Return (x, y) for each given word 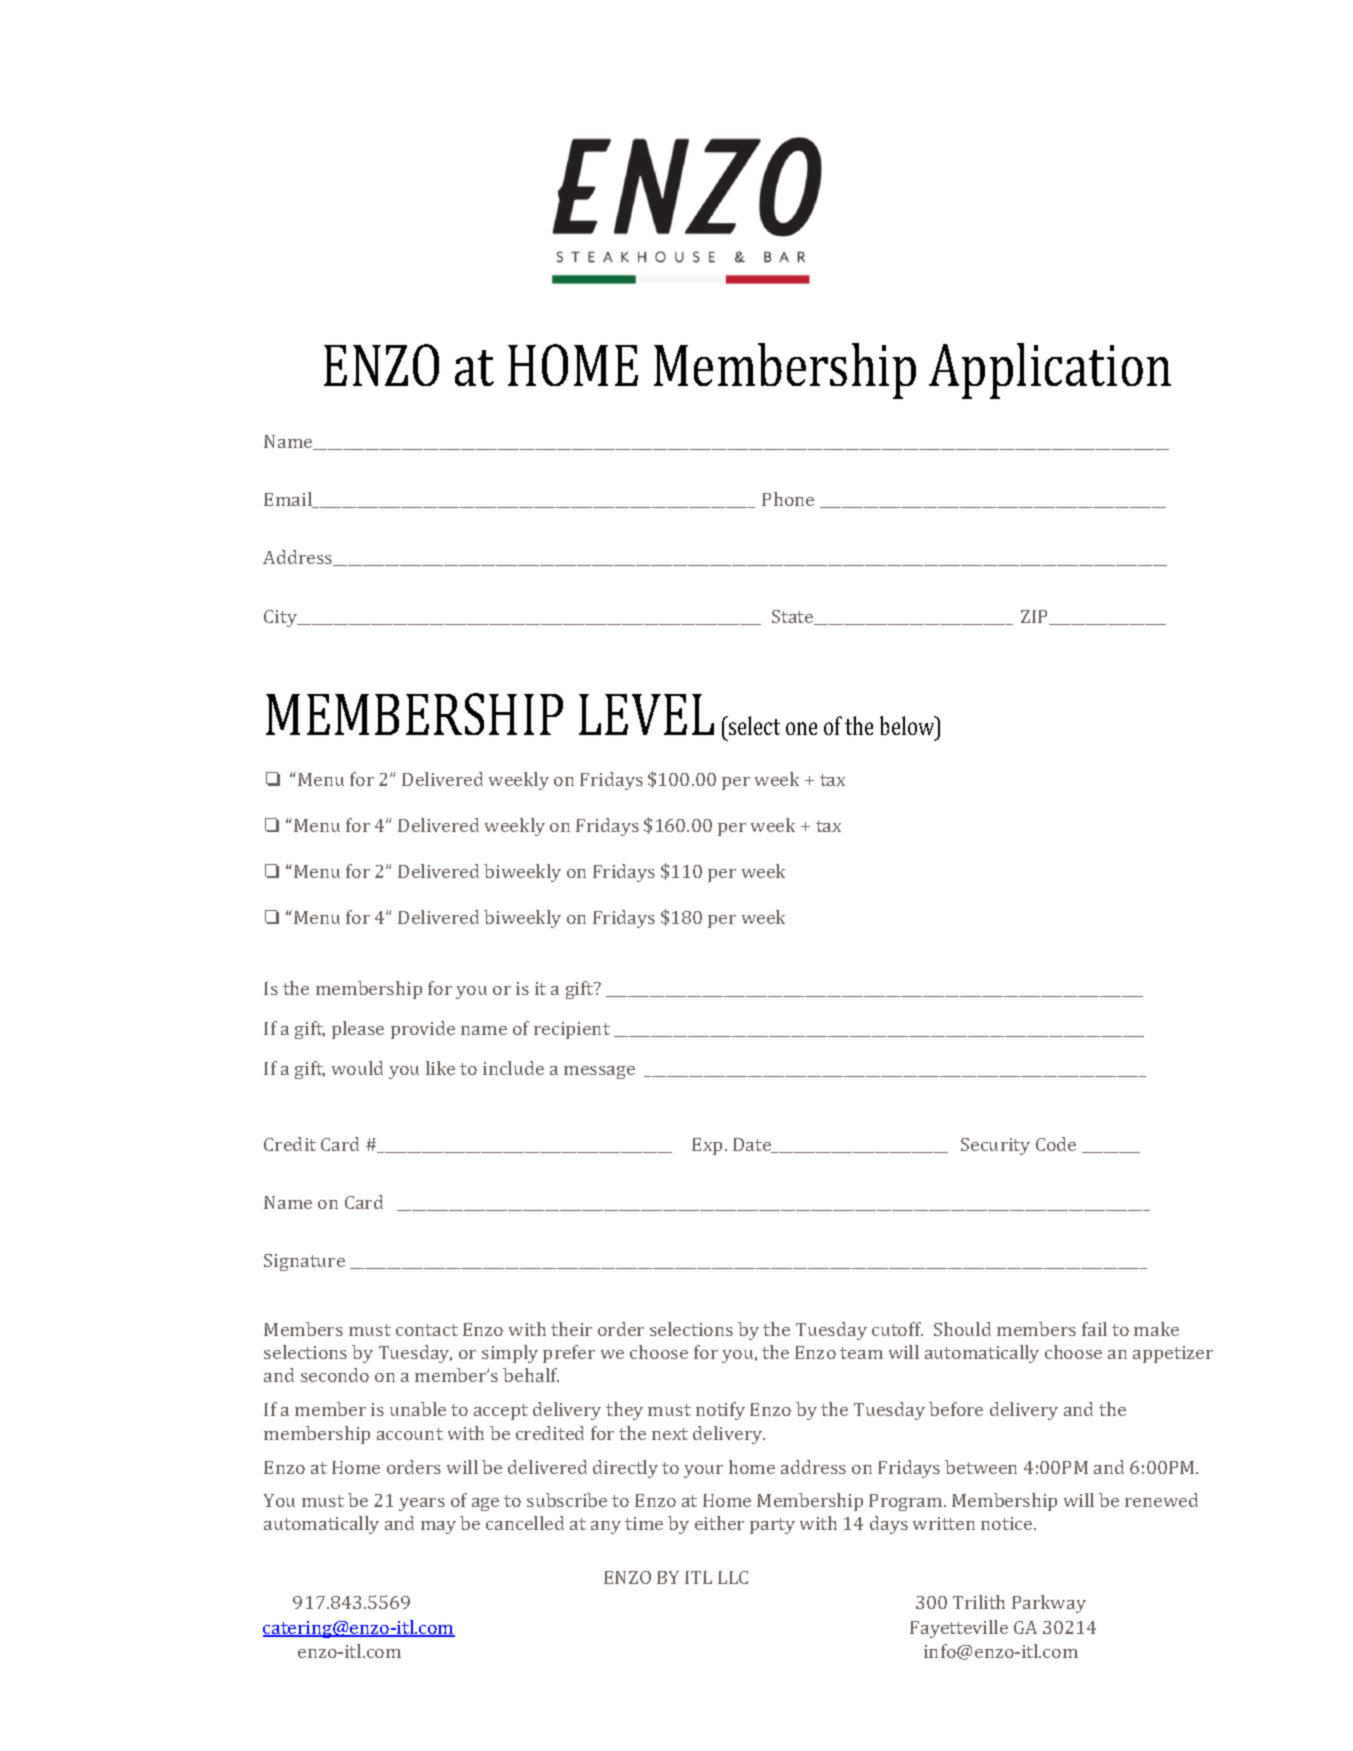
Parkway (1049, 1604)
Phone (788, 499)
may (438, 1527)
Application (1050, 371)
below (908, 725)
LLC (733, 1577)
